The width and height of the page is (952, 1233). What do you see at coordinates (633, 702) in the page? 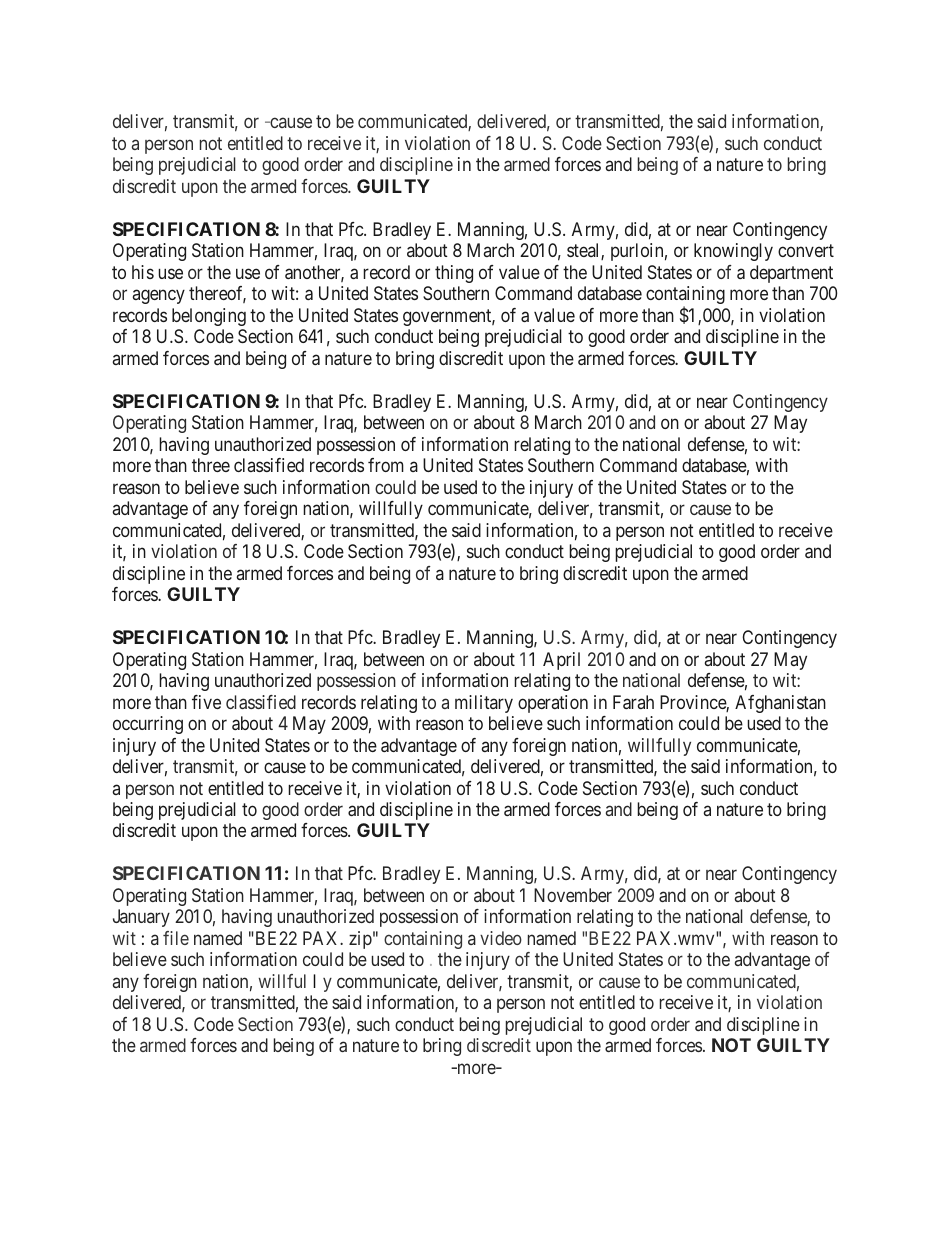
I see `Farah` at bounding box center [633, 702].
